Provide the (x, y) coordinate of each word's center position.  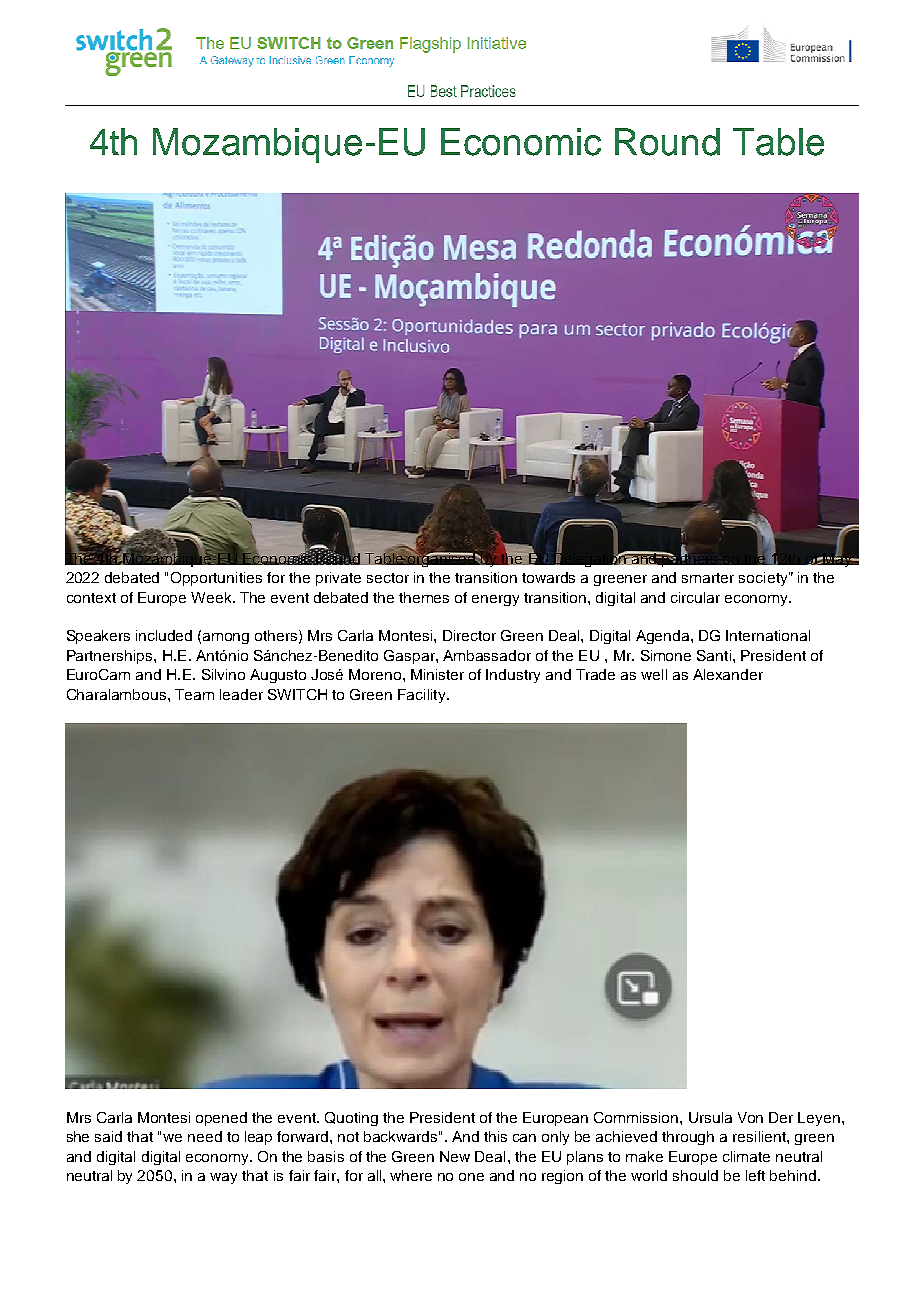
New (455, 1156)
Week (212, 597)
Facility (423, 696)
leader (241, 694)
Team (194, 694)
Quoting (351, 1119)
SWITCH (297, 694)
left (755, 1175)
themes (424, 597)
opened (221, 1119)
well (654, 674)
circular (695, 597)
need (205, 1136)
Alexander (728, 674)
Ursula (710, 1117)
